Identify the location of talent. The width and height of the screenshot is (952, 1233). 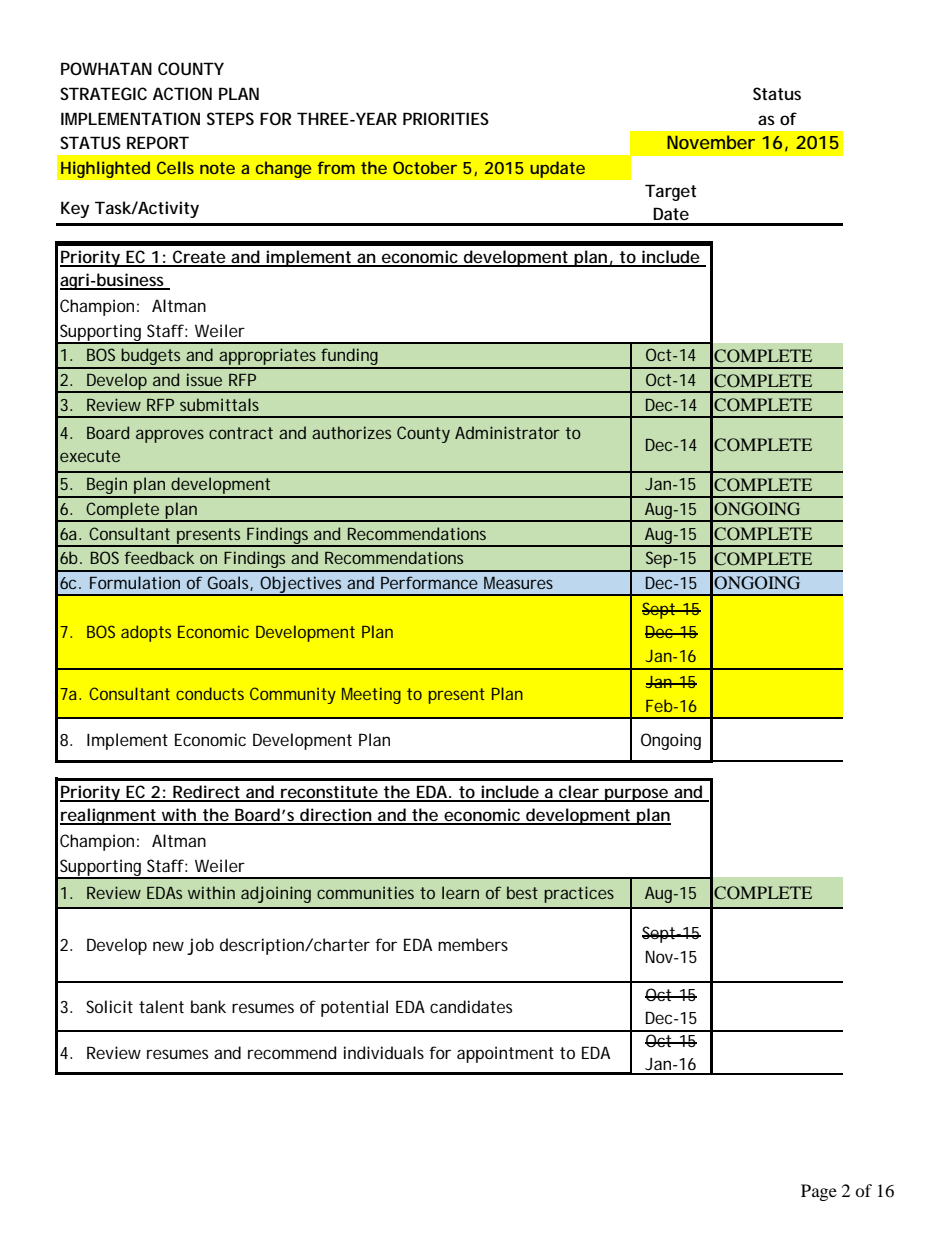
(161, 1006).
